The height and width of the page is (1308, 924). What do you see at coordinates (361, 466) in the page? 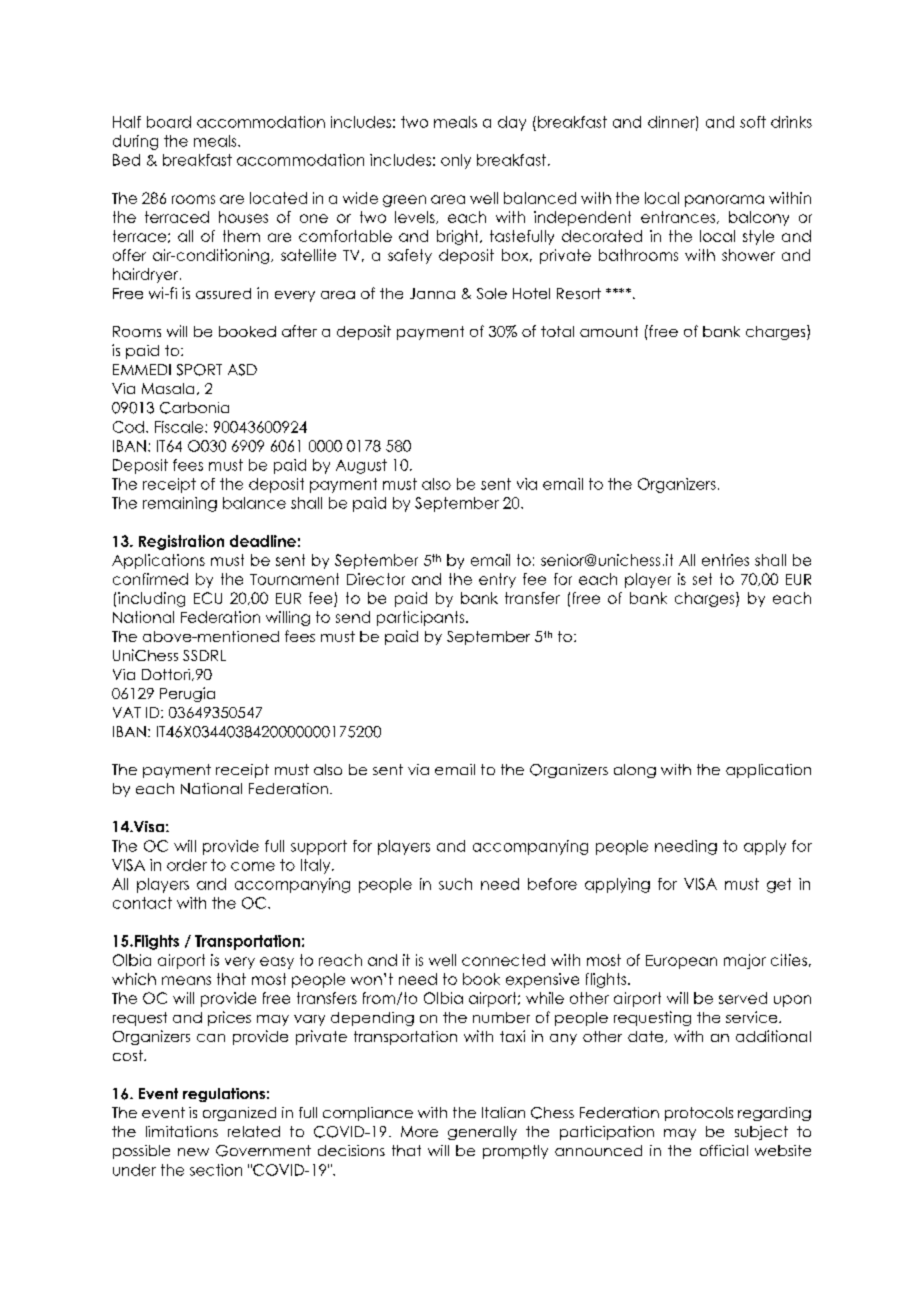
I see `August` at bounding box center [361, 466].
